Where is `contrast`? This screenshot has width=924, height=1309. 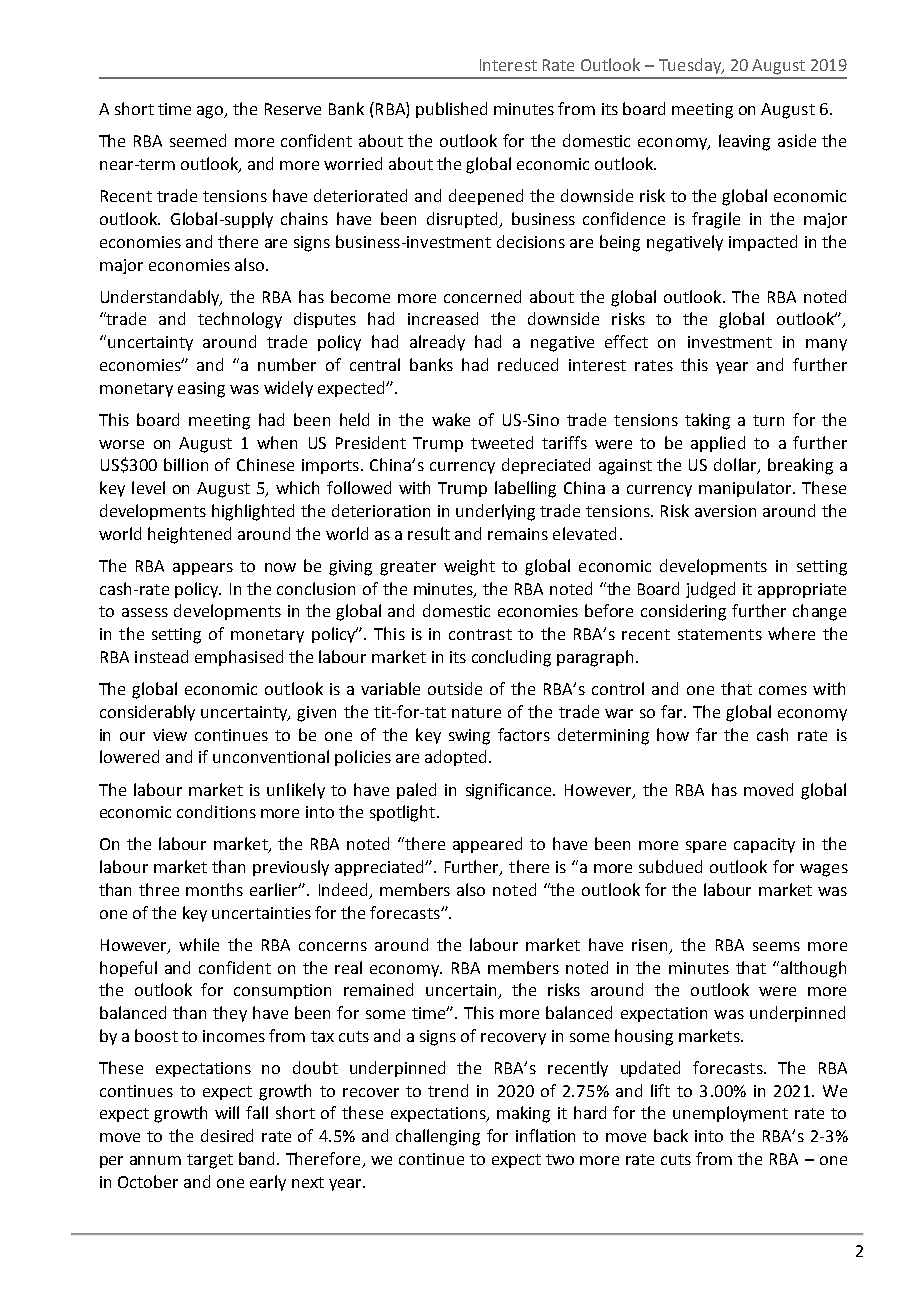
contrast is located at coordinates (480, 634).
